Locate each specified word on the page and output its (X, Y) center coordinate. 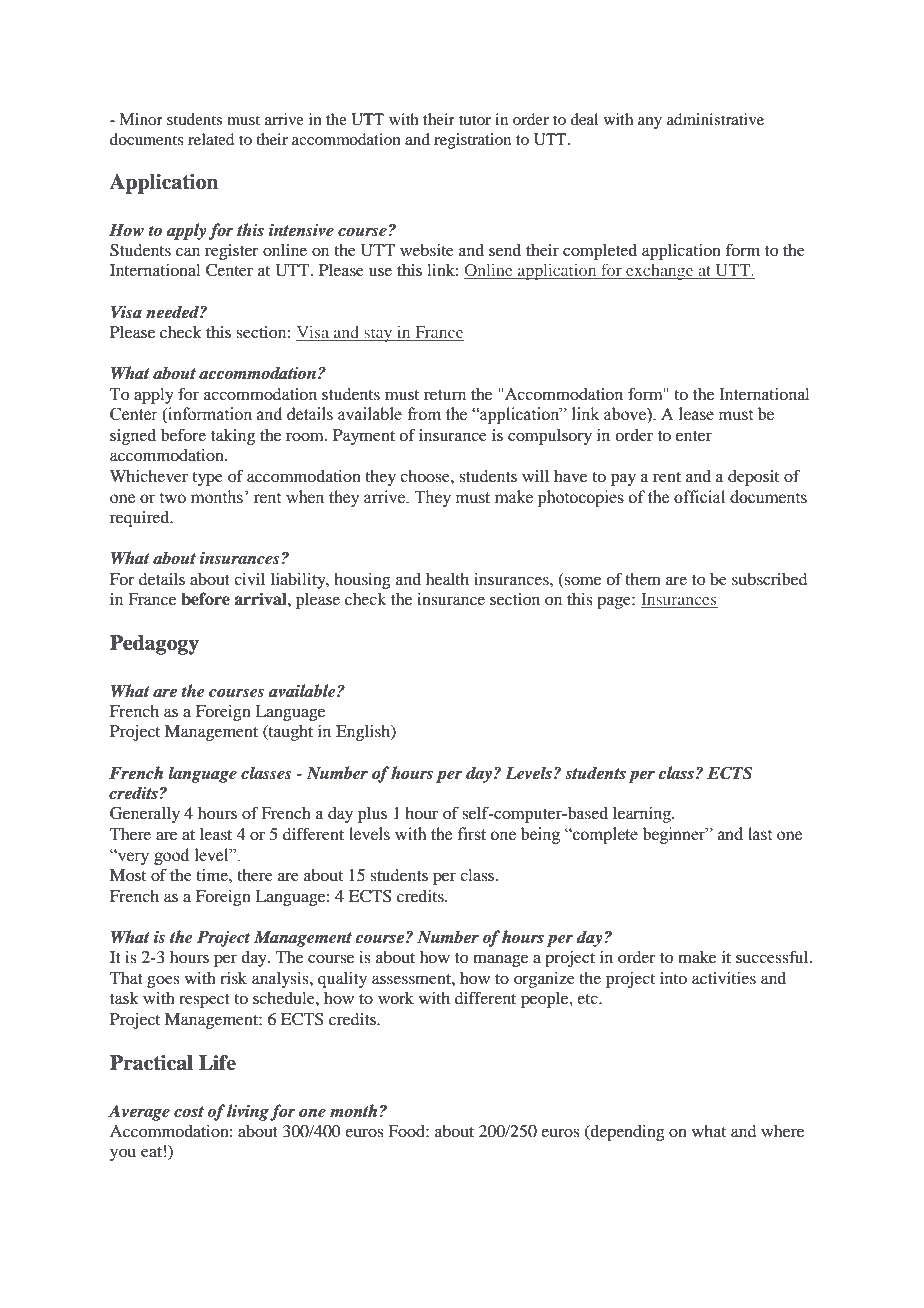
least (216, 834)
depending (627, 1133)
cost (189, 1112)
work (396, 998)
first (472, 834)
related (211, 139)
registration (472, 141)
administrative (715, 119)
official (699, 497)
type (207, 479)
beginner (675, 835)
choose (426, 476)
